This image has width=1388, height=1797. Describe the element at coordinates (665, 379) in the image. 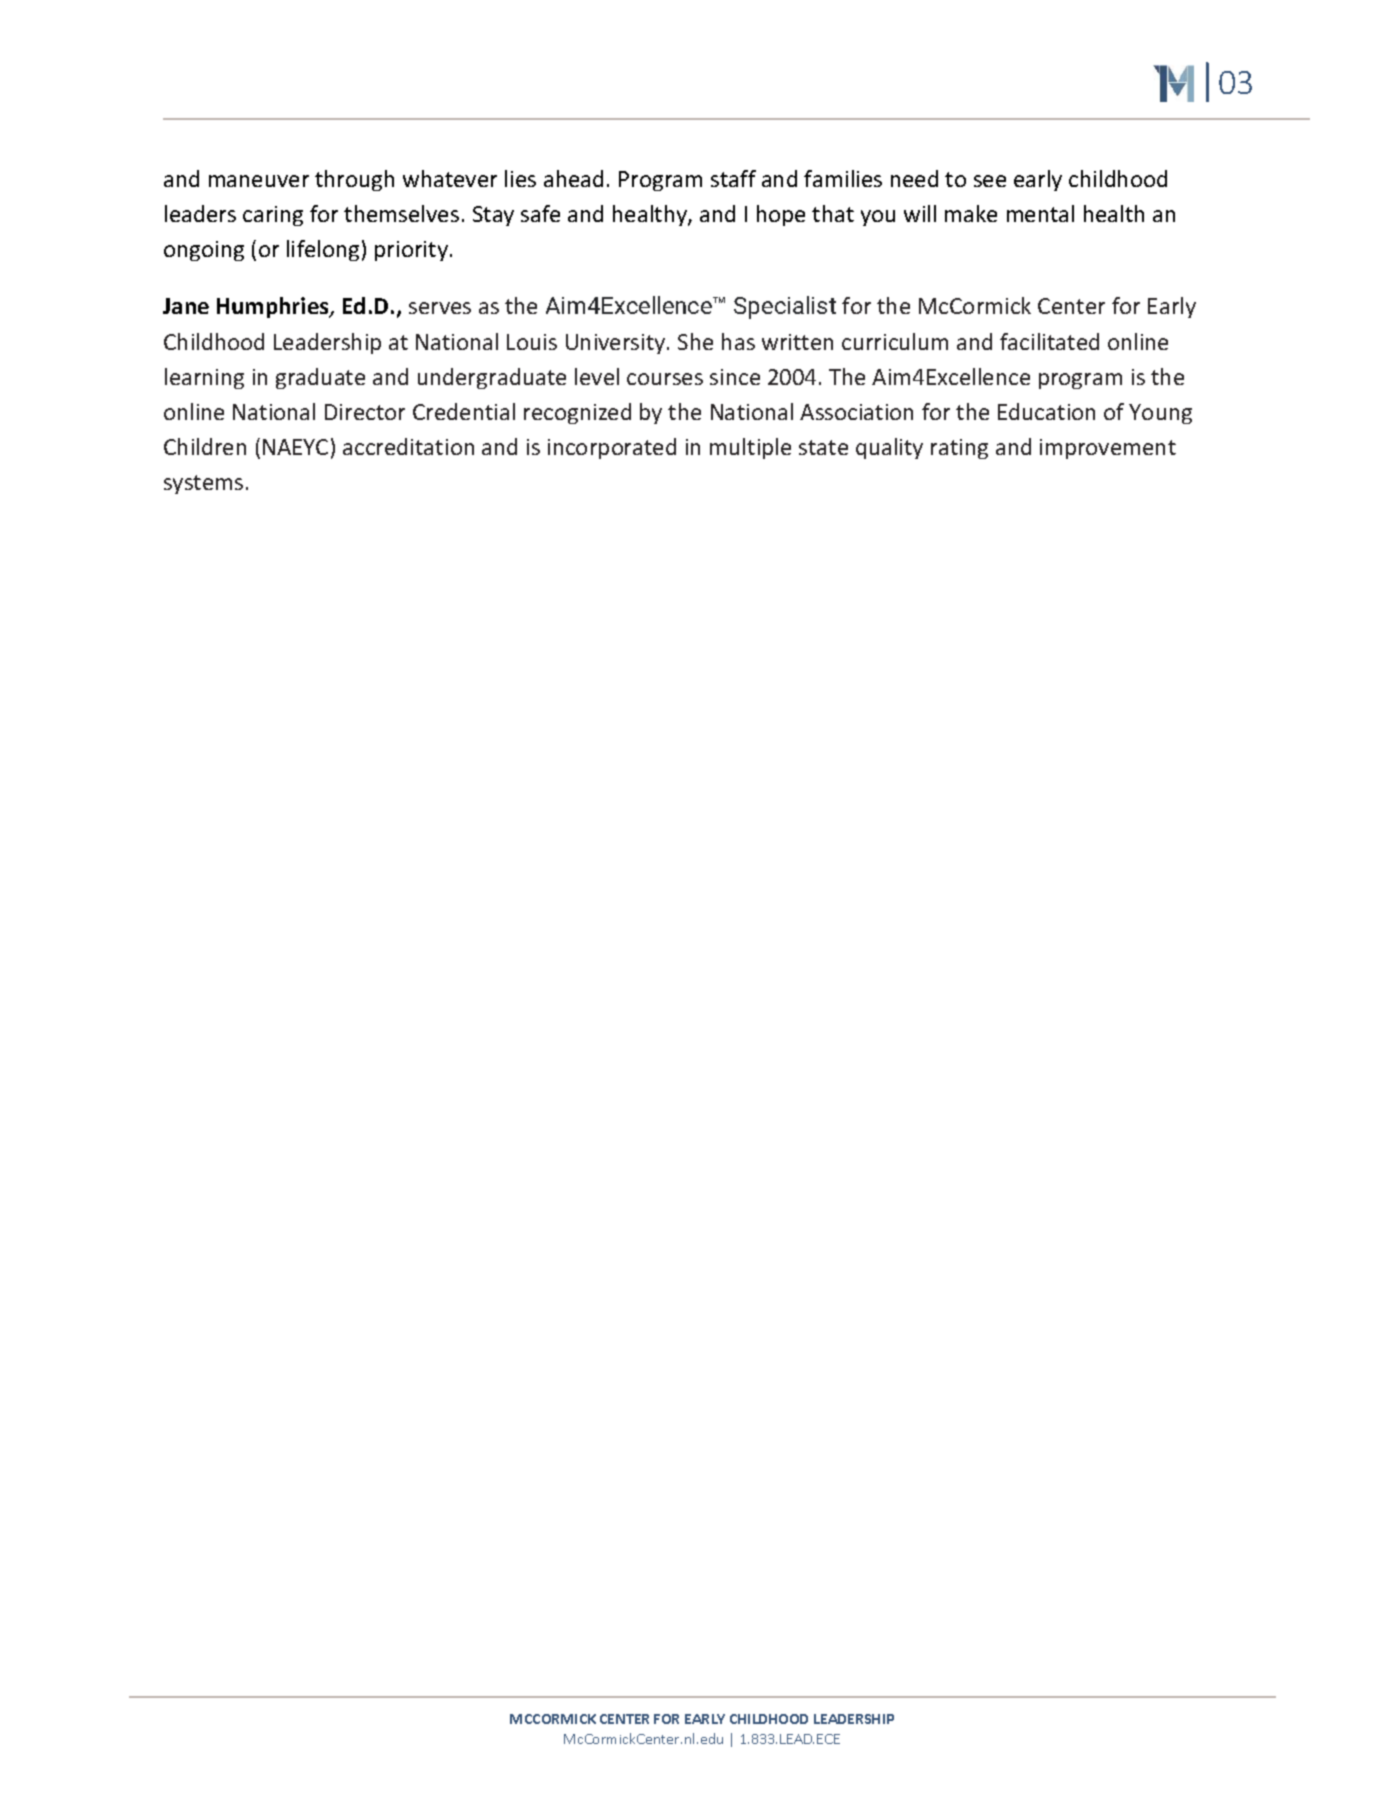

I see `courses` at that location.
